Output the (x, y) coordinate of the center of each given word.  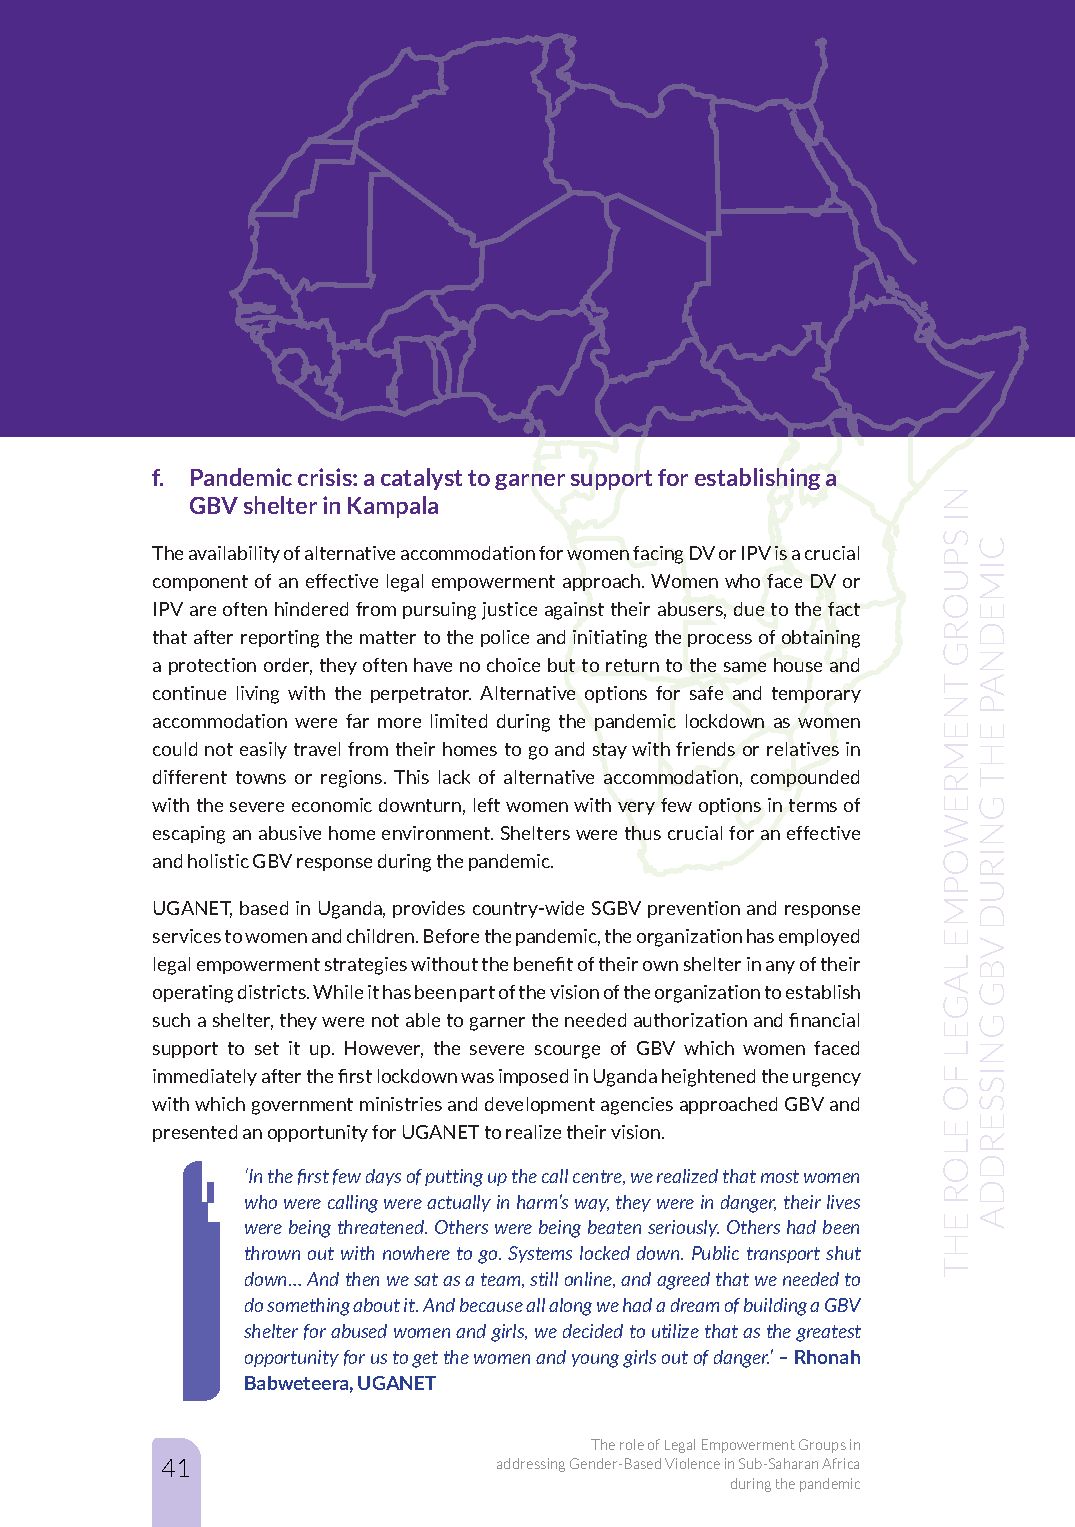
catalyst (421, 479)
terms (813, 805)
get (425, 1359)
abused (359, 1331)
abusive (290, 833)
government (302, 1106)
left (487, 805)
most (780, 1176)
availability (234, 554)
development (540, 1105)
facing (658, 555)
